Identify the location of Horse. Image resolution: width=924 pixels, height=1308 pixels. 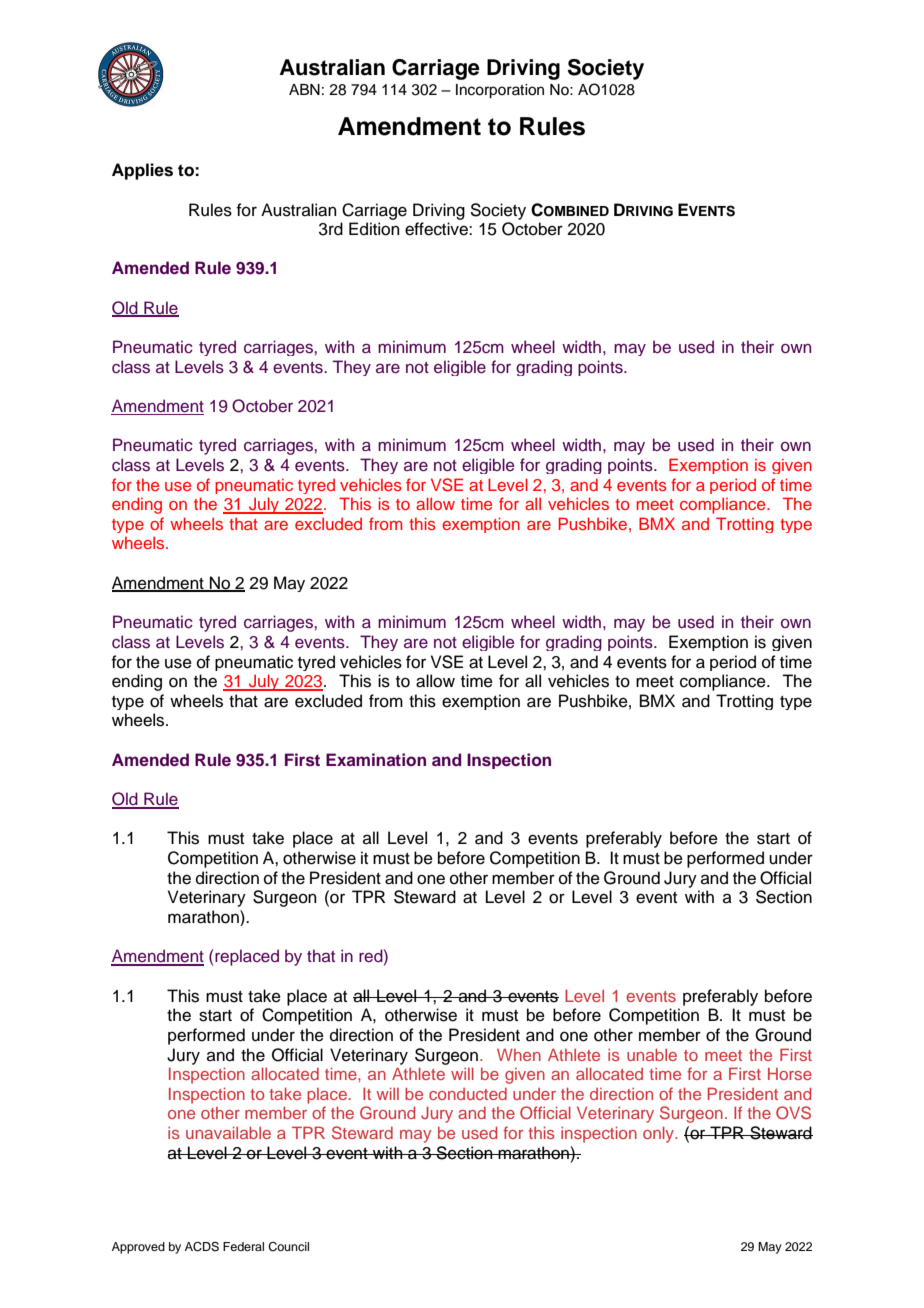
(790, 1074).
